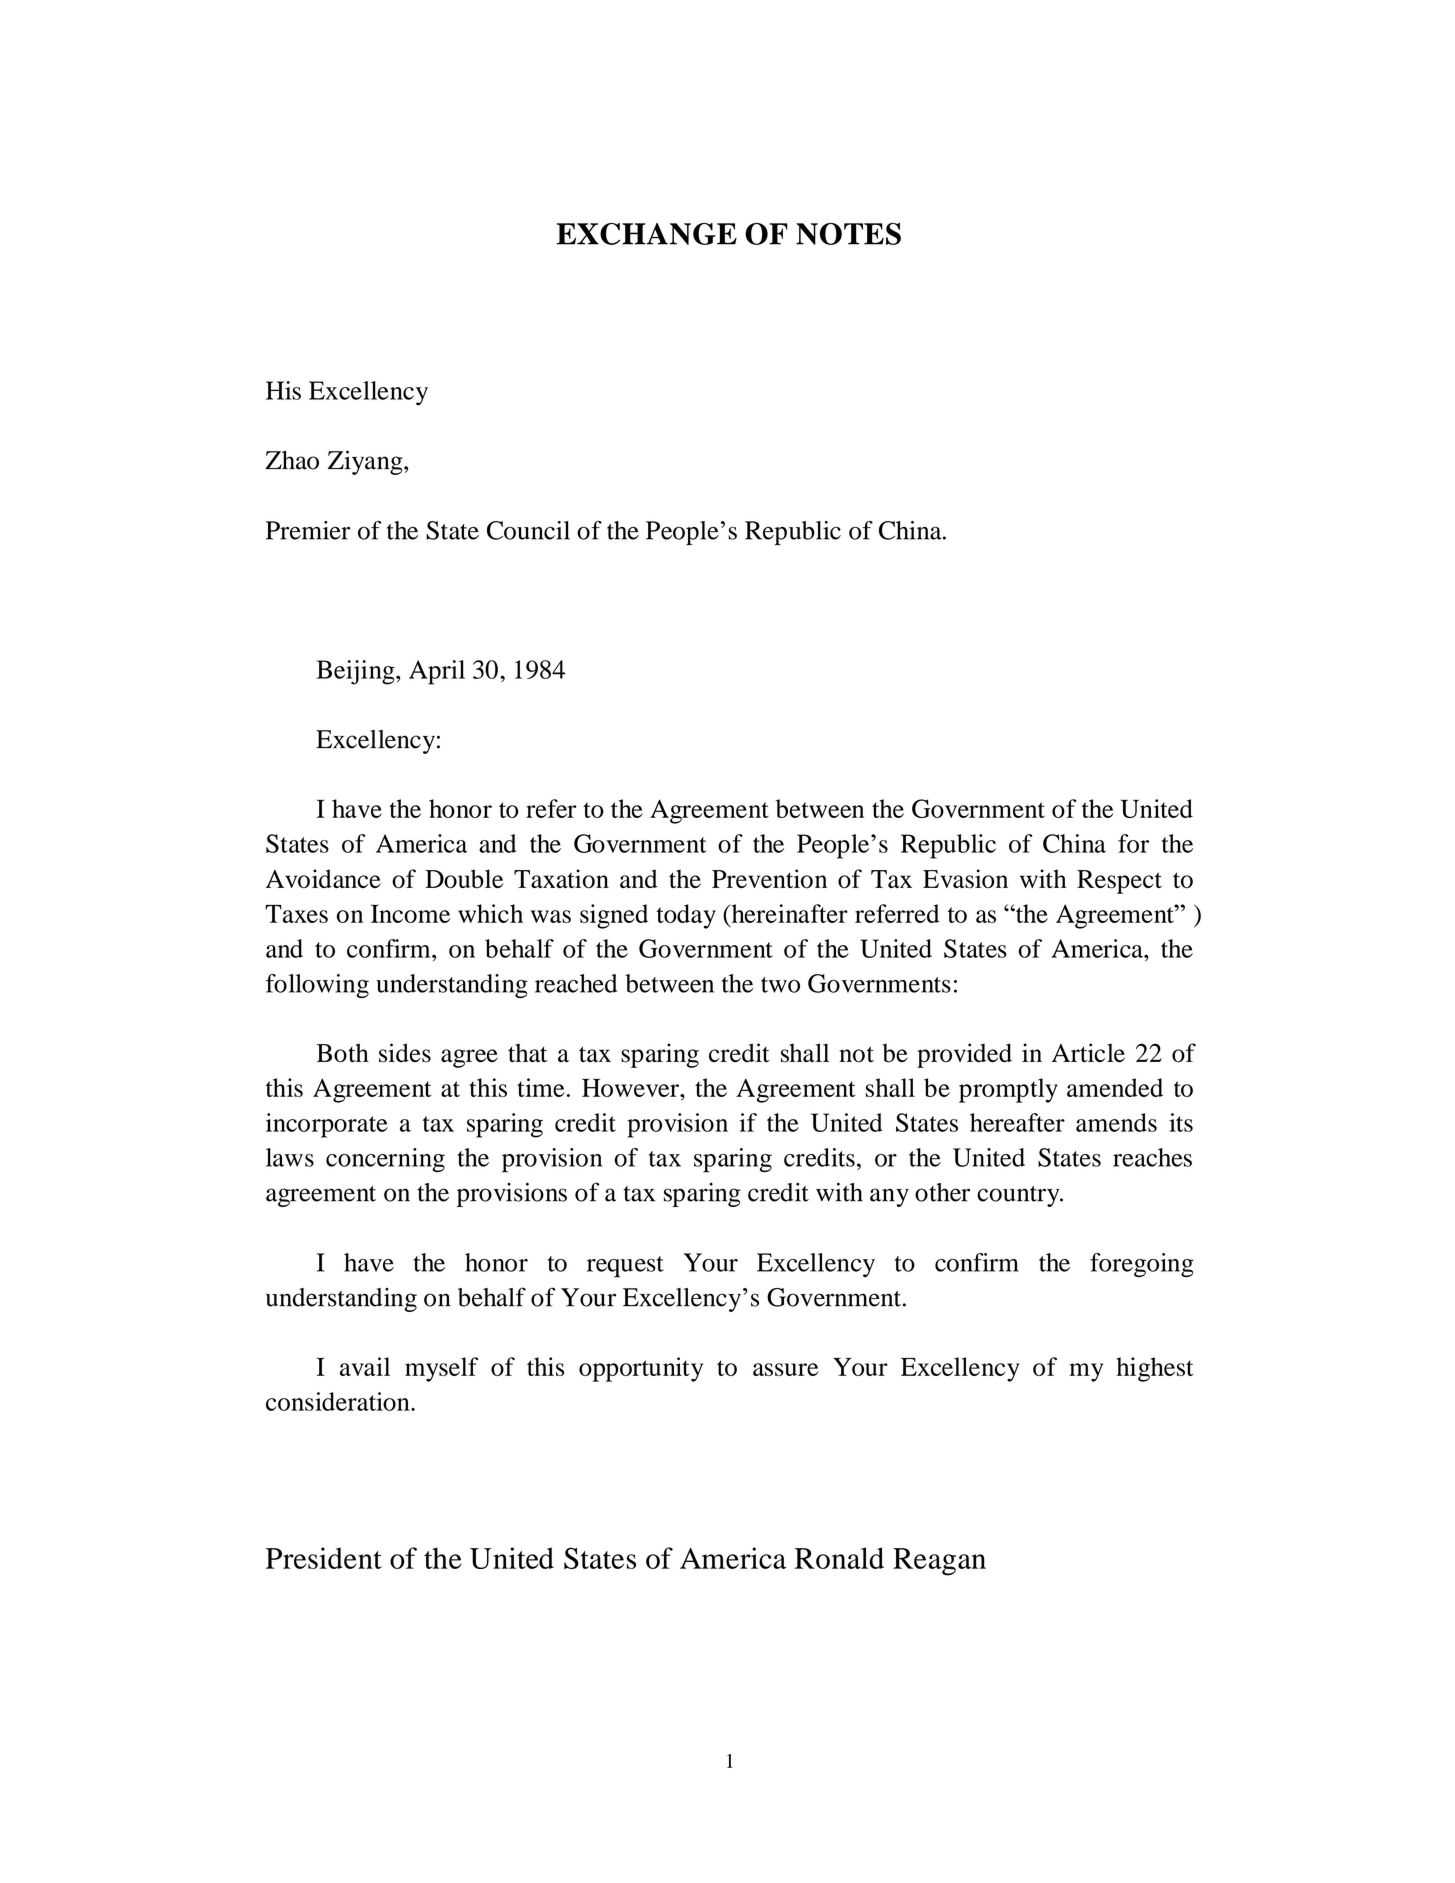 The width and height of the page is (1455, 1883). I want to click on Income, so click(410, 913).
